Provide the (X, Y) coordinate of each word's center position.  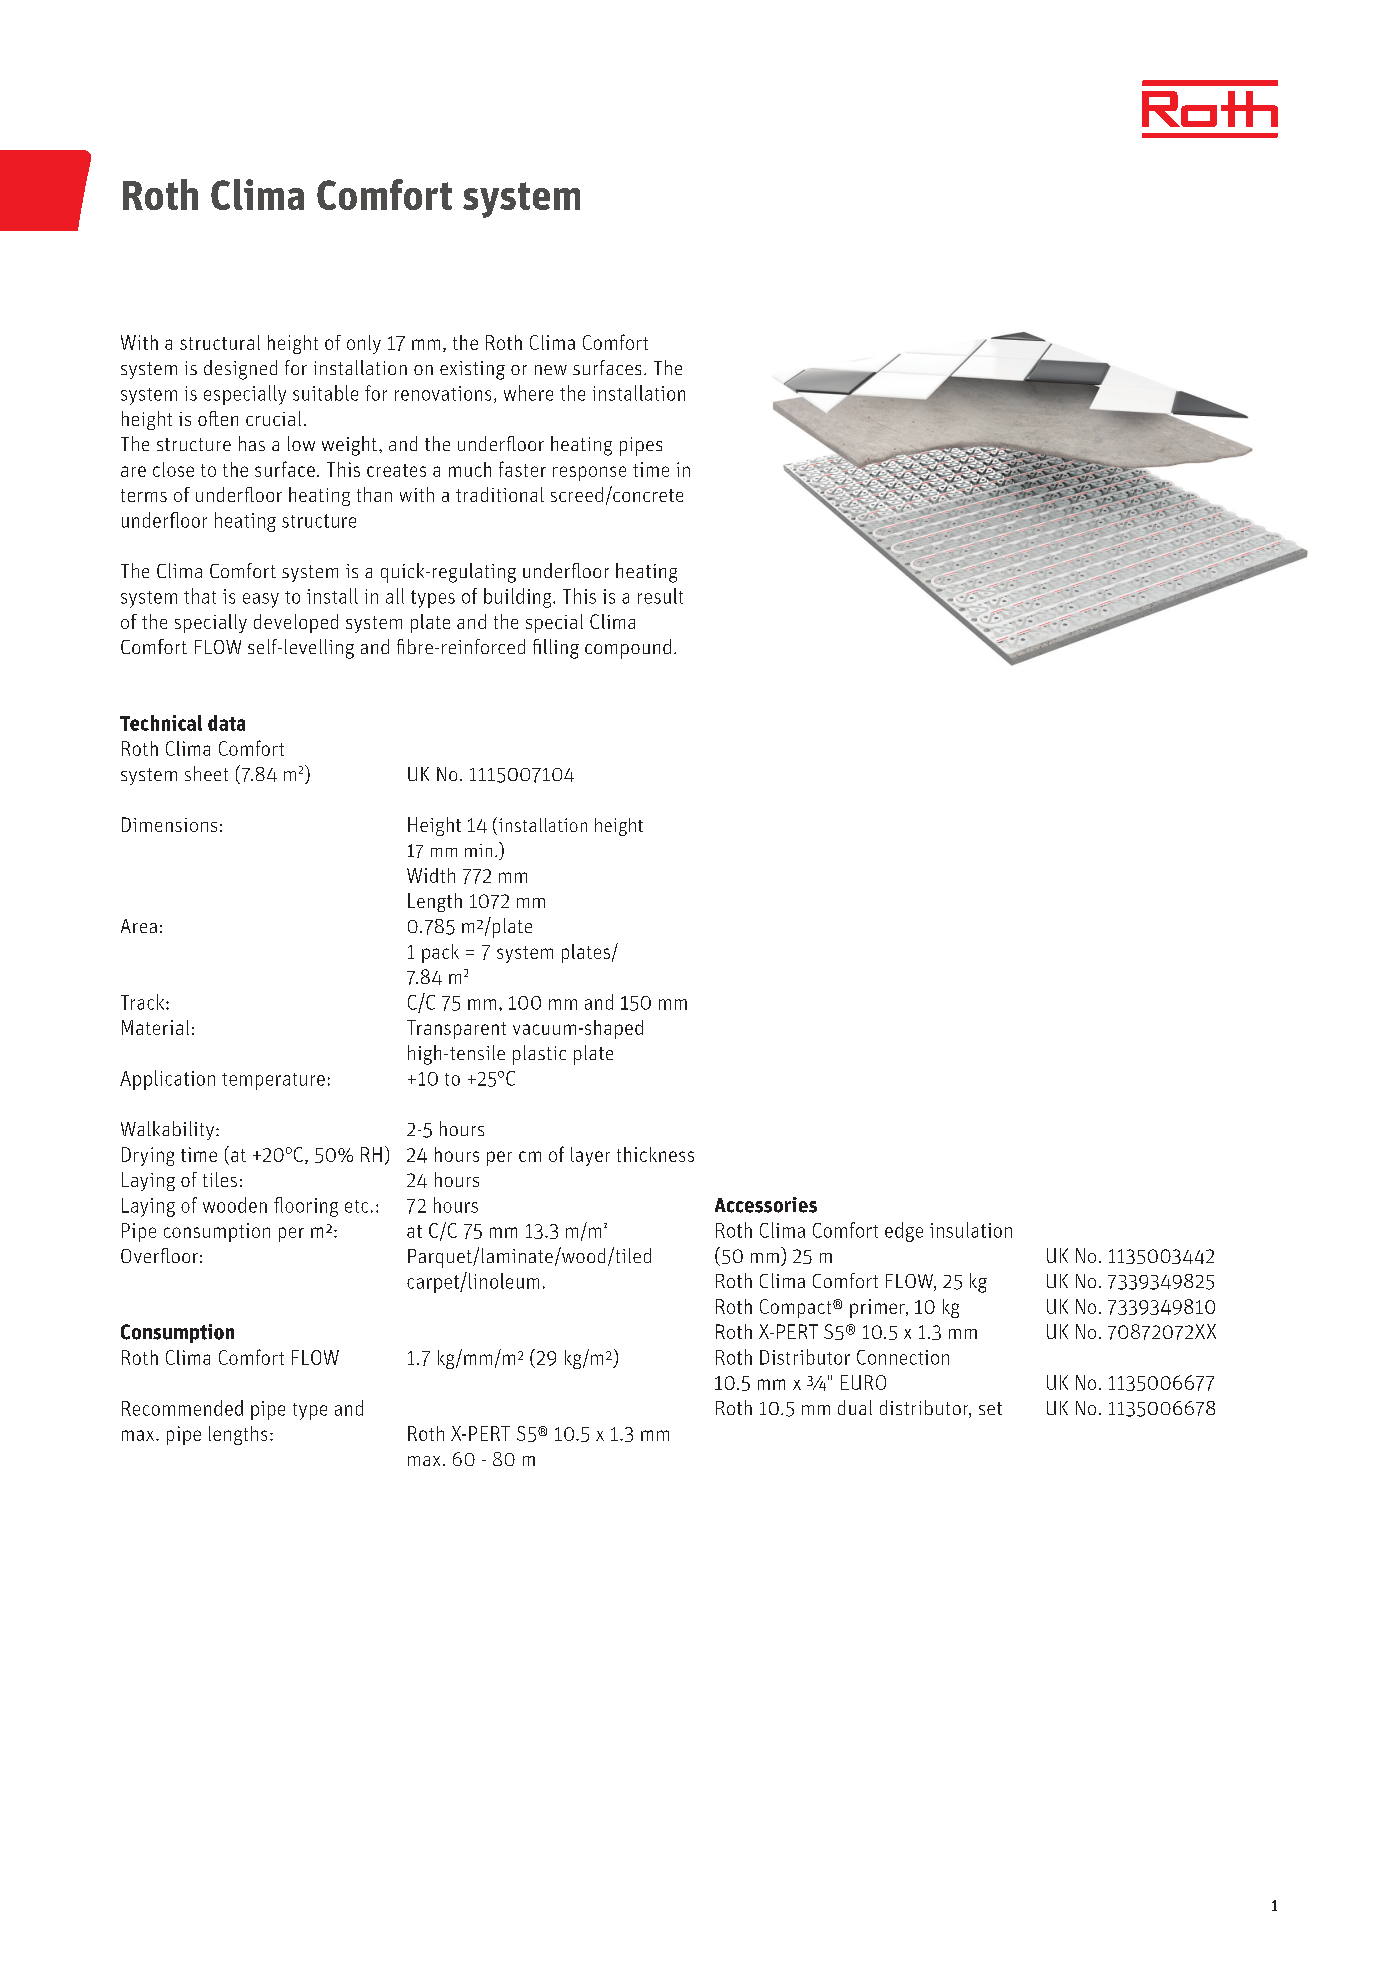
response (589, 473)
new (551, 370)
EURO (863, 1382)
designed (240, 370)
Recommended (182, 1408)
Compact (797, 1308)
